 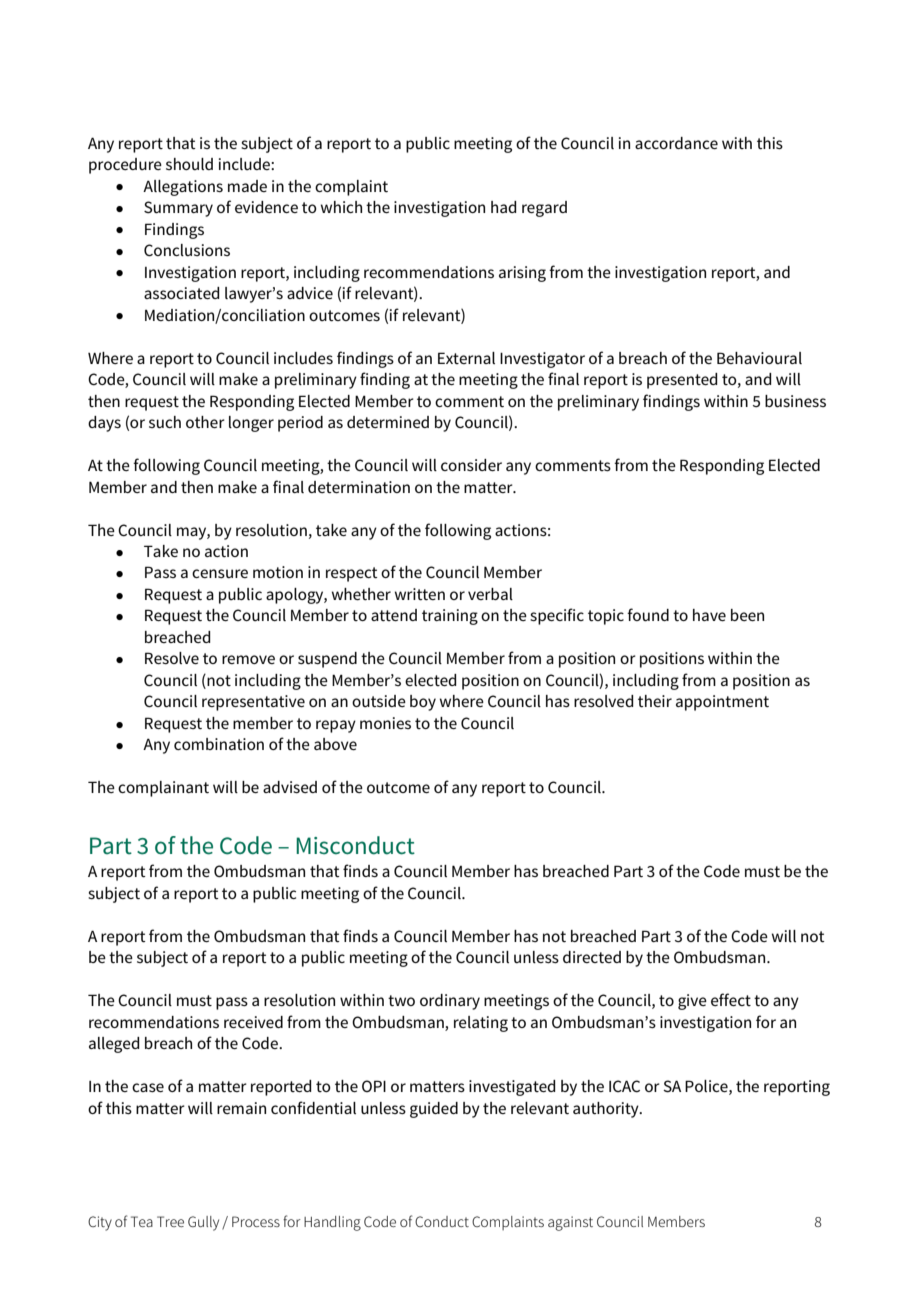 I want to click on effect, so click(x=731, y=999).
